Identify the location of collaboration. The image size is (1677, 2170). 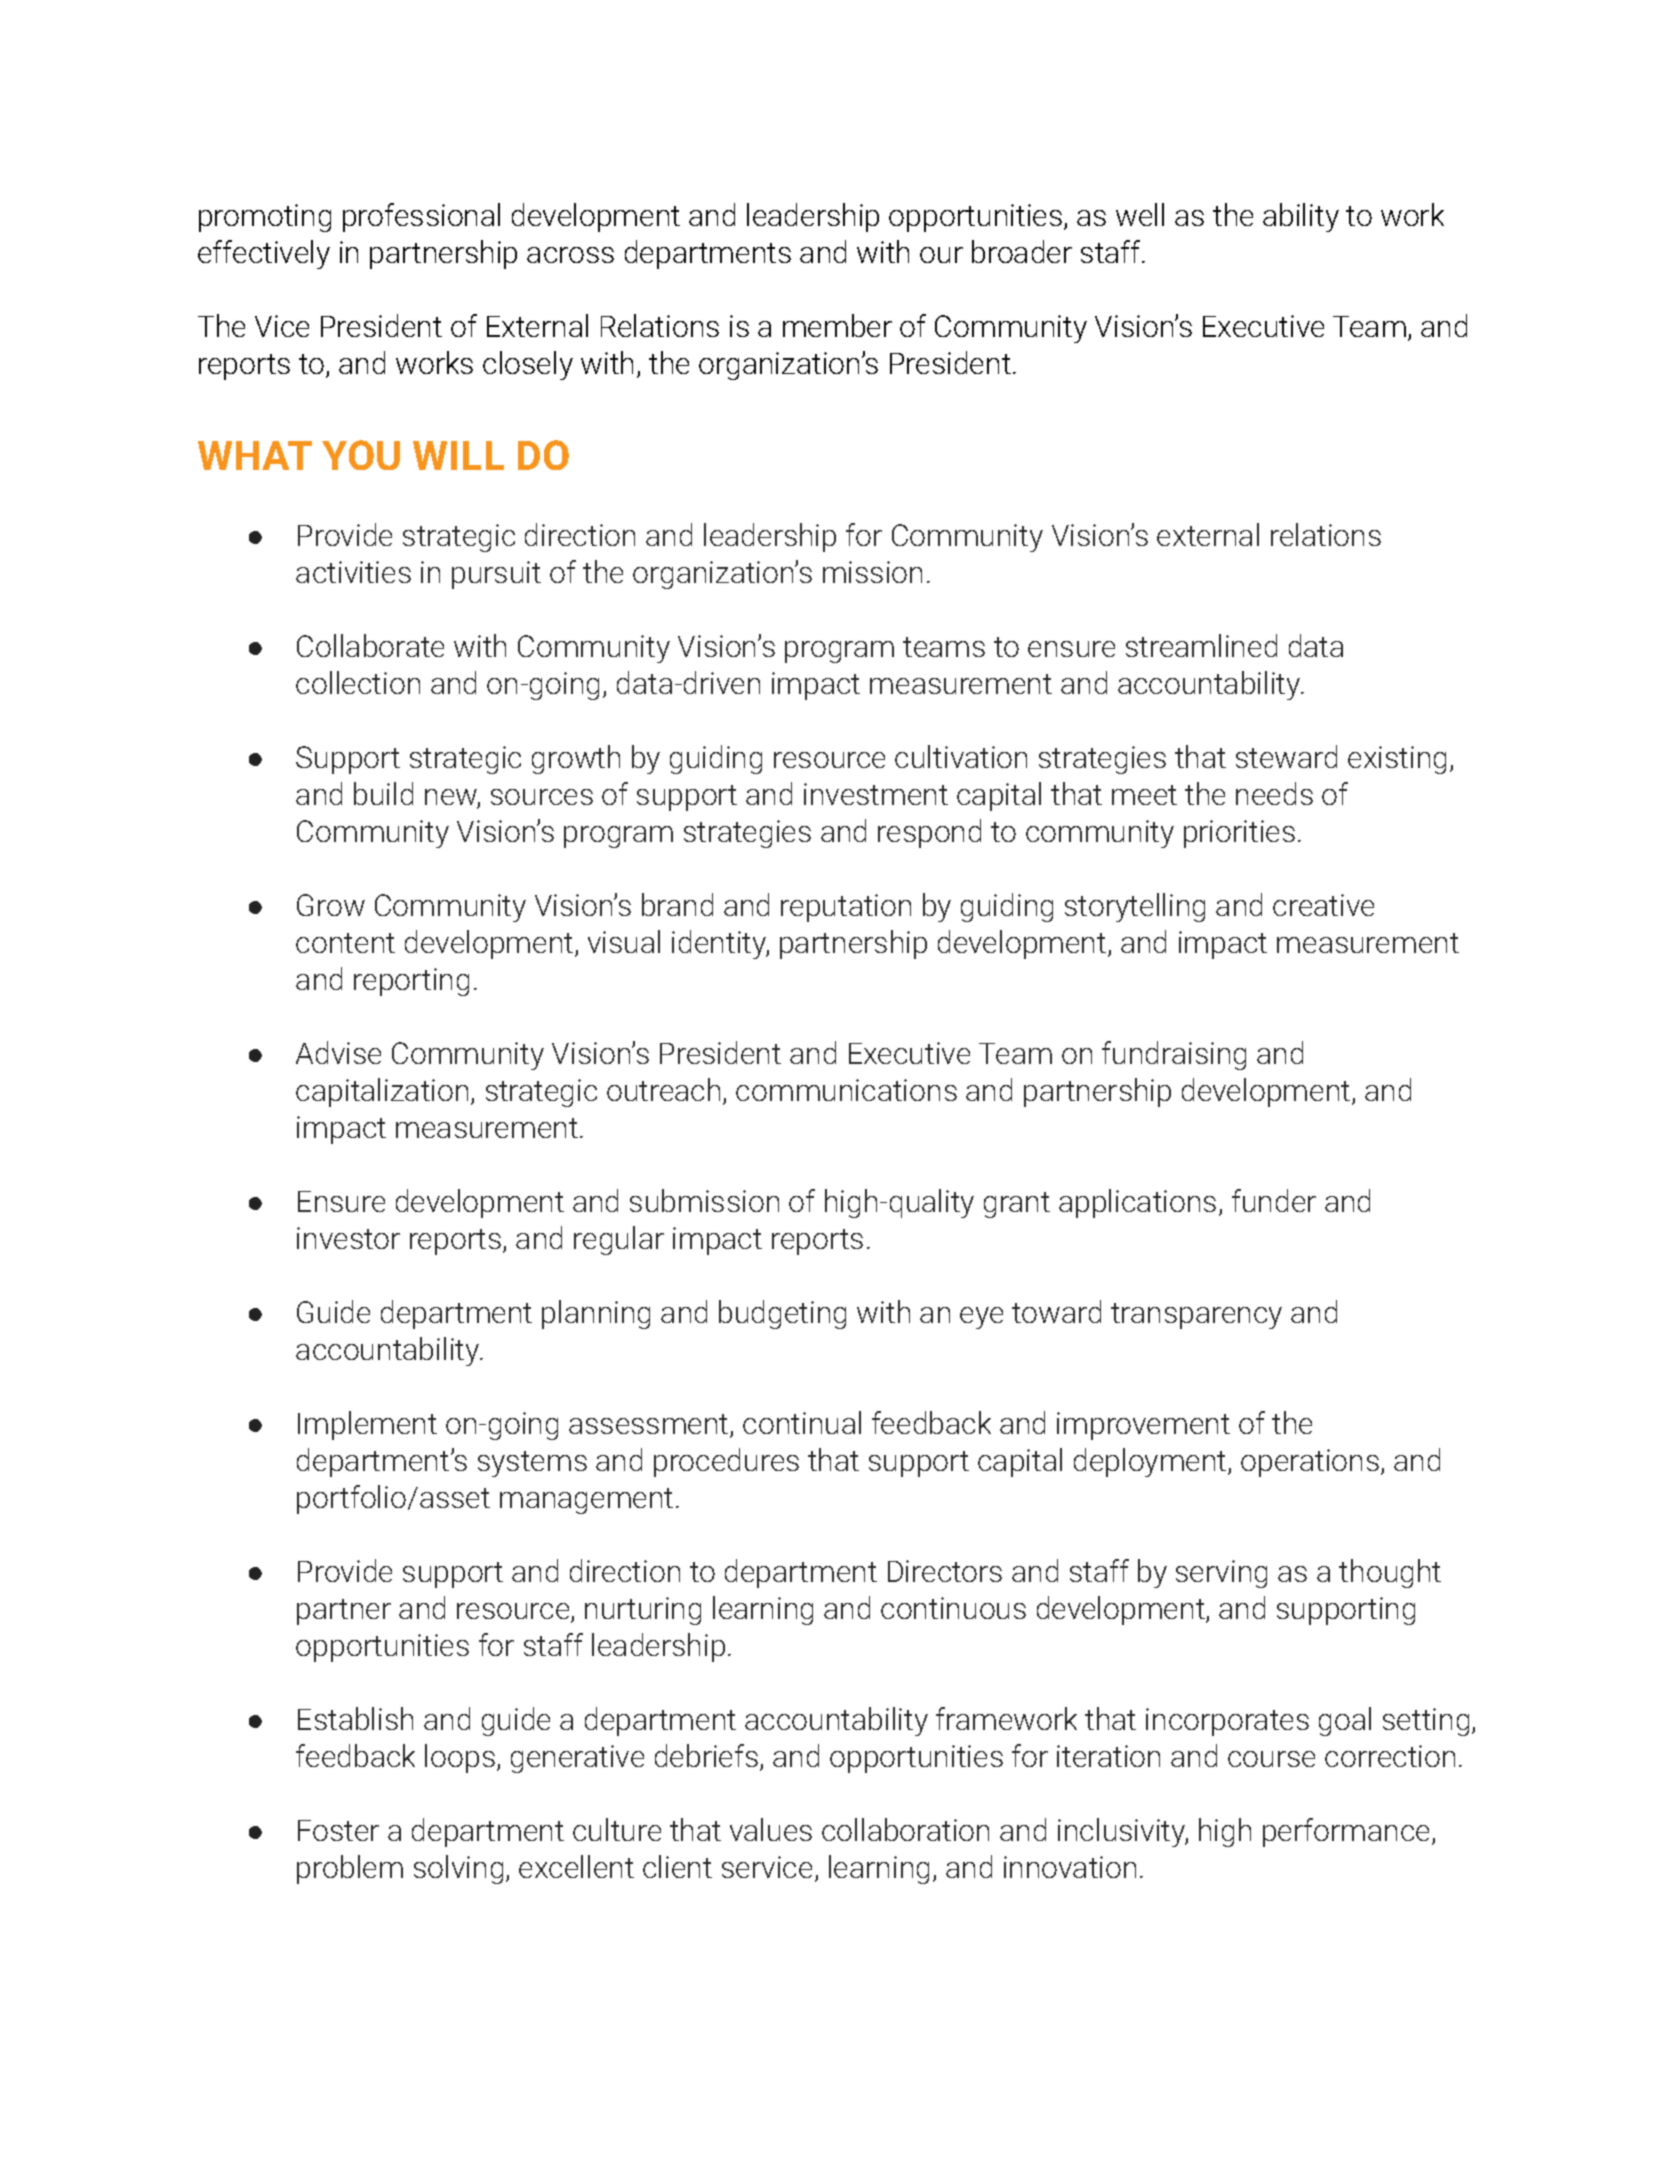
(905, 1829).
